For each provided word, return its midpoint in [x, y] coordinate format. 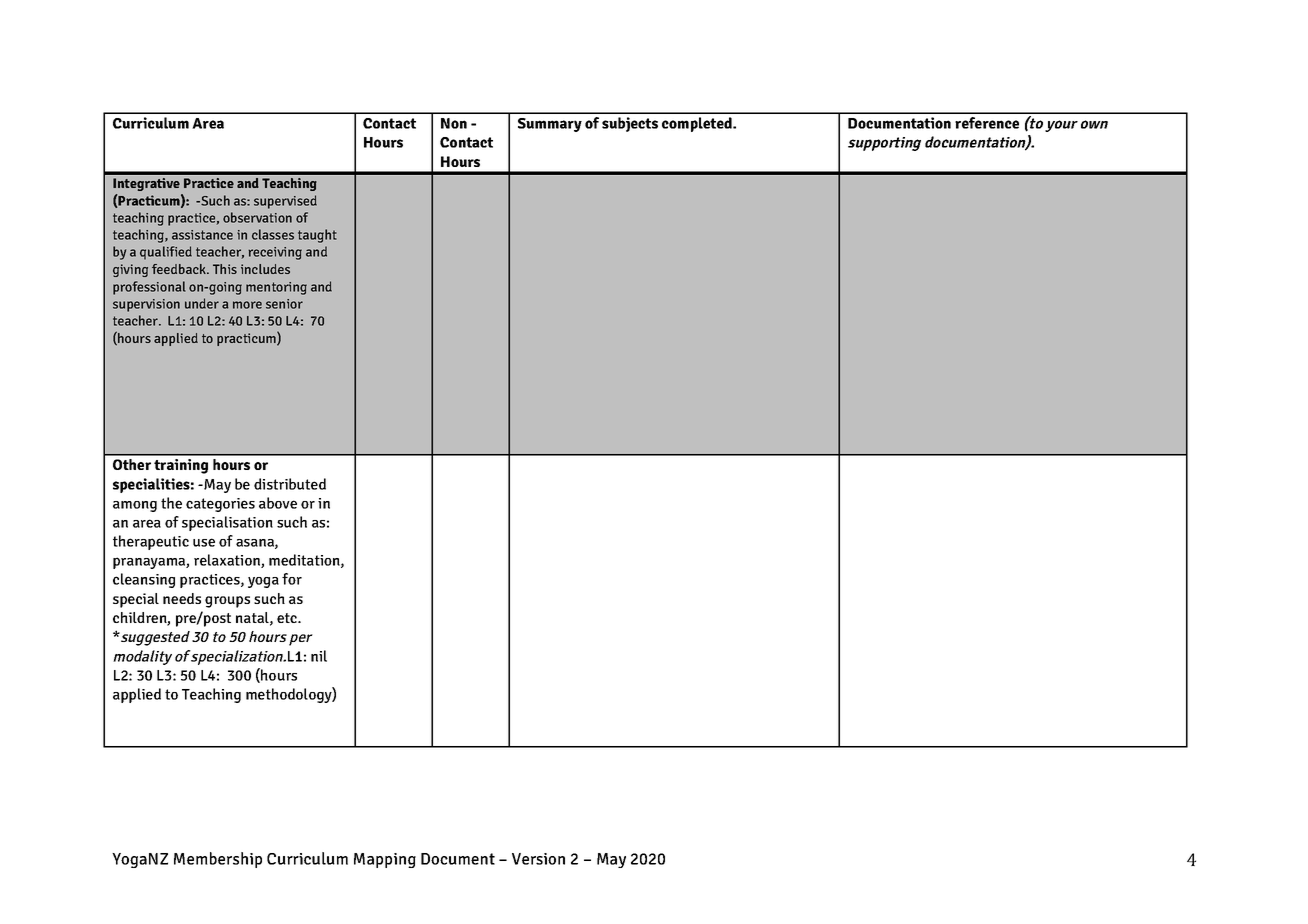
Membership [218, 860]
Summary [550, 125]
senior [284, 304]
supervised [285, 202]
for [292, 579]
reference [987, 123]
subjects [630, 124]
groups [227, 602]
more [247, 305]
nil [319, 656]
